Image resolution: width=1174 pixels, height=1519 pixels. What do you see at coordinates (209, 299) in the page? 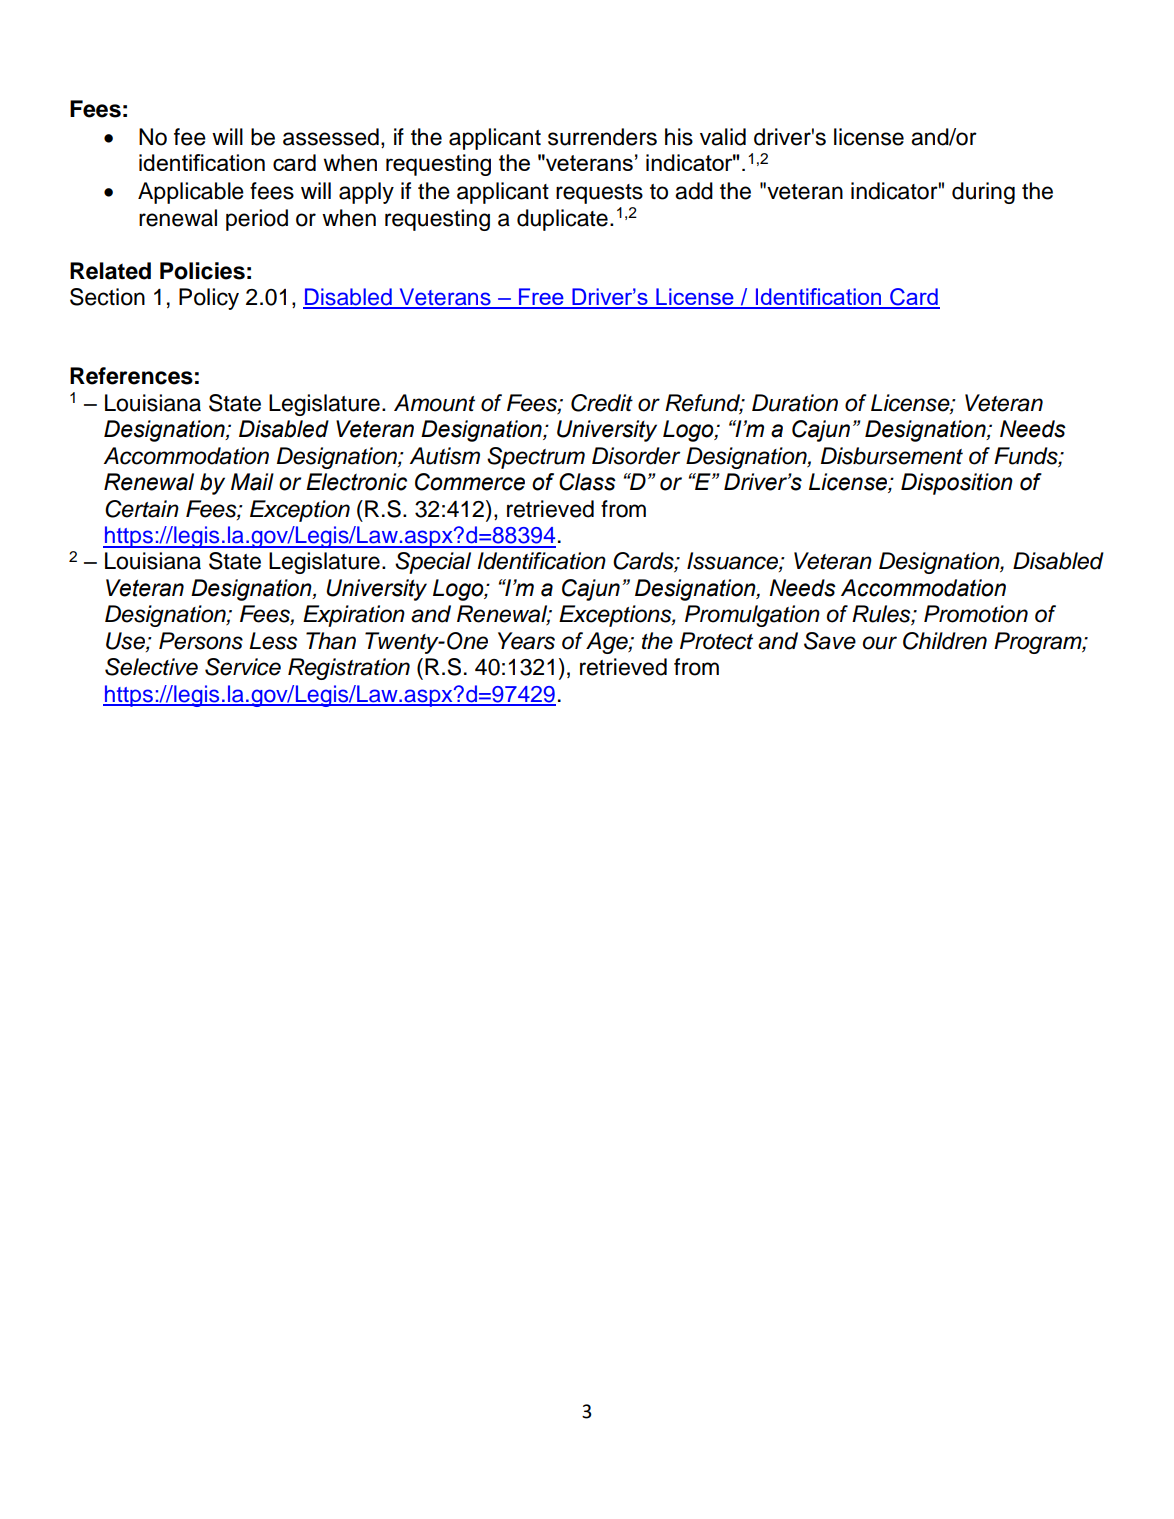
I see `Policy` at bounding box center [209, 299].
